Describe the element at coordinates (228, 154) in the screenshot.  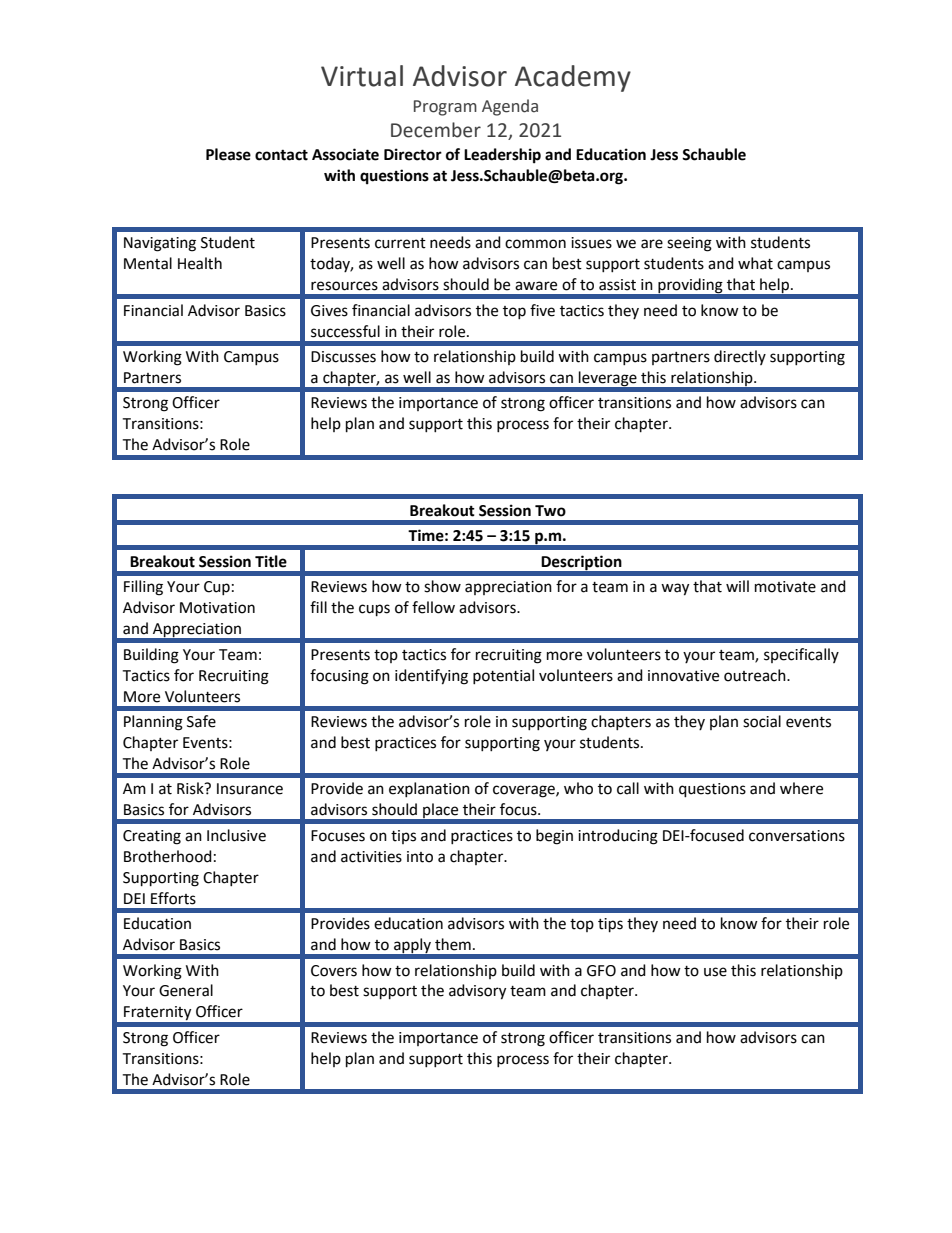
I see `Please` at that location.
